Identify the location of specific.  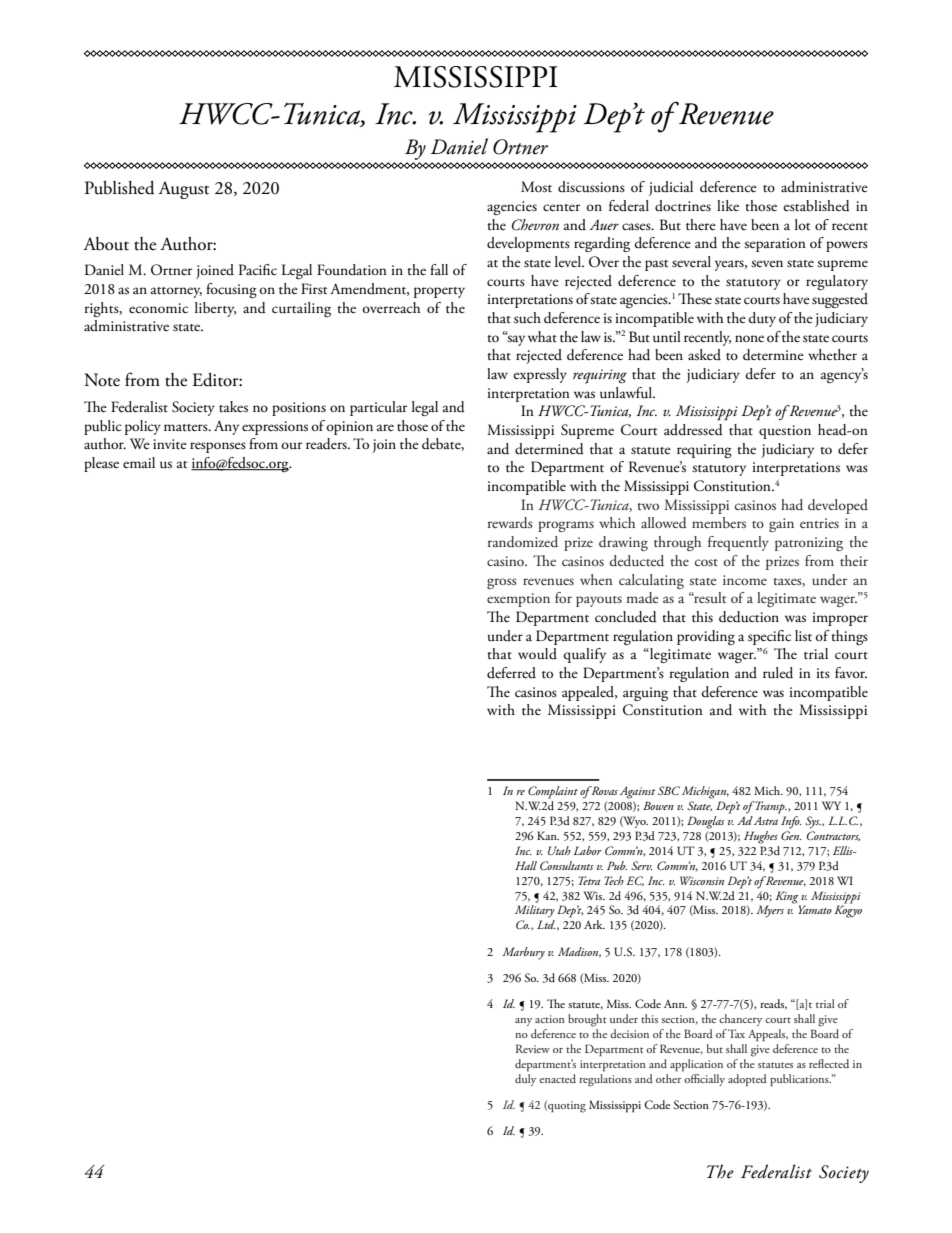
(769, 637).
